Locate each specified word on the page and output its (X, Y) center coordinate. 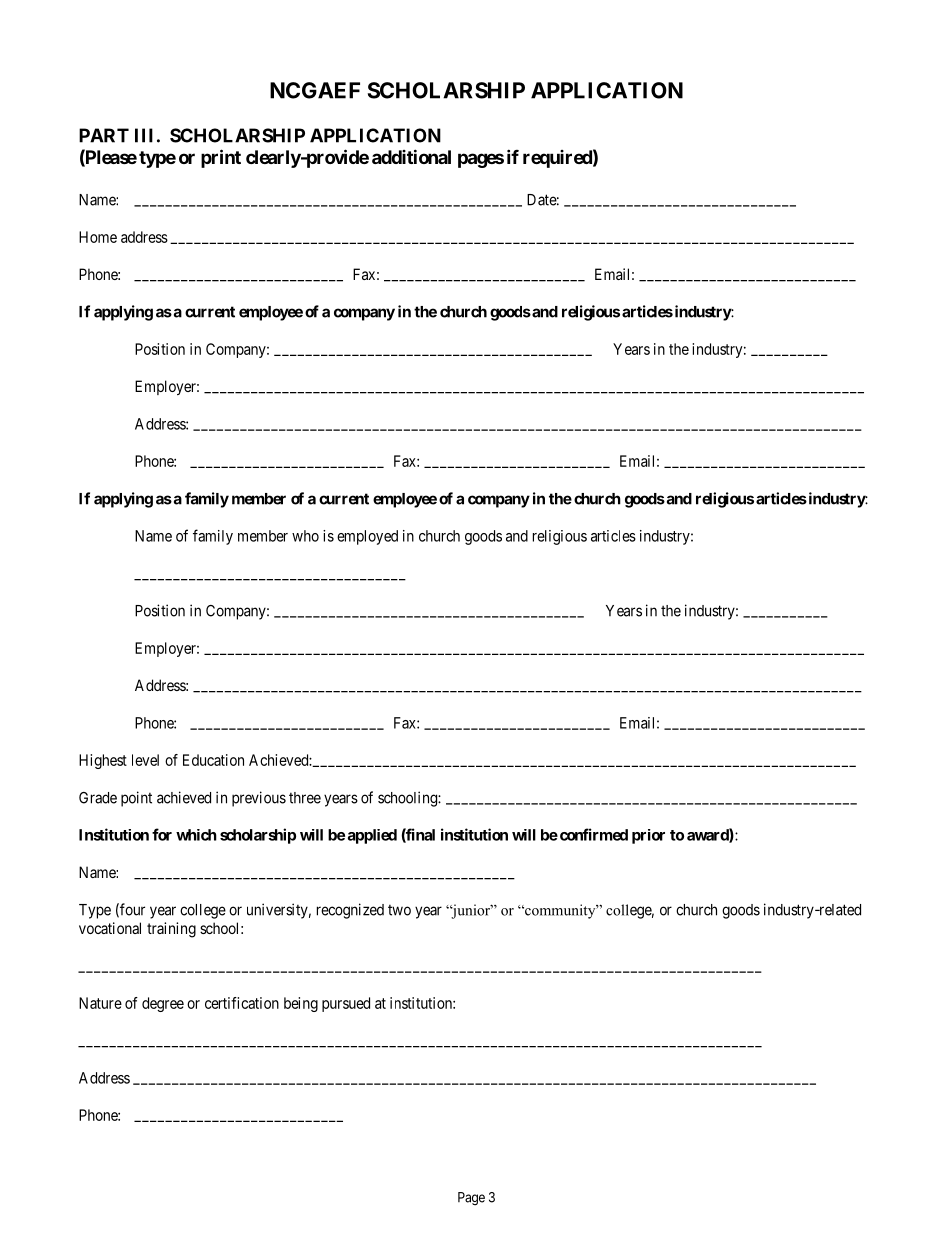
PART (104, 135)
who (305, 536)
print (221, 158)
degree (163, 1004)
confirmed (594, 834)
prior (648, 836)
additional (411, 156)
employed (367, 537)
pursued (346, 1004)
